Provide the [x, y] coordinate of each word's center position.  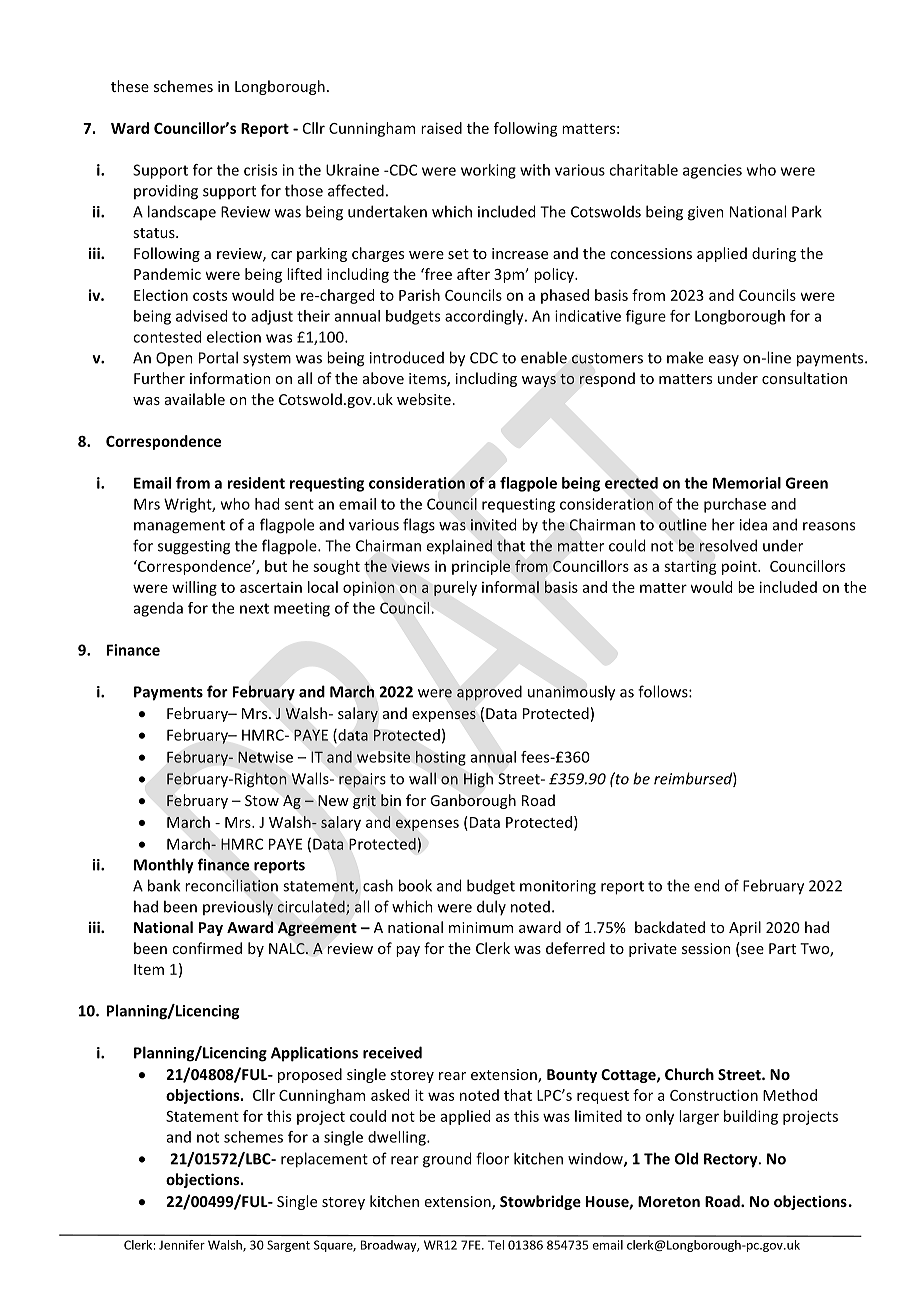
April [745, 928]
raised [441, 128]
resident [256, 483]
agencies [712, 171]
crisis [260, 170]
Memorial [747, 483]
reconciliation [231, 885]
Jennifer [182, 1245]
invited [493, 524]
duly [491, 907]
